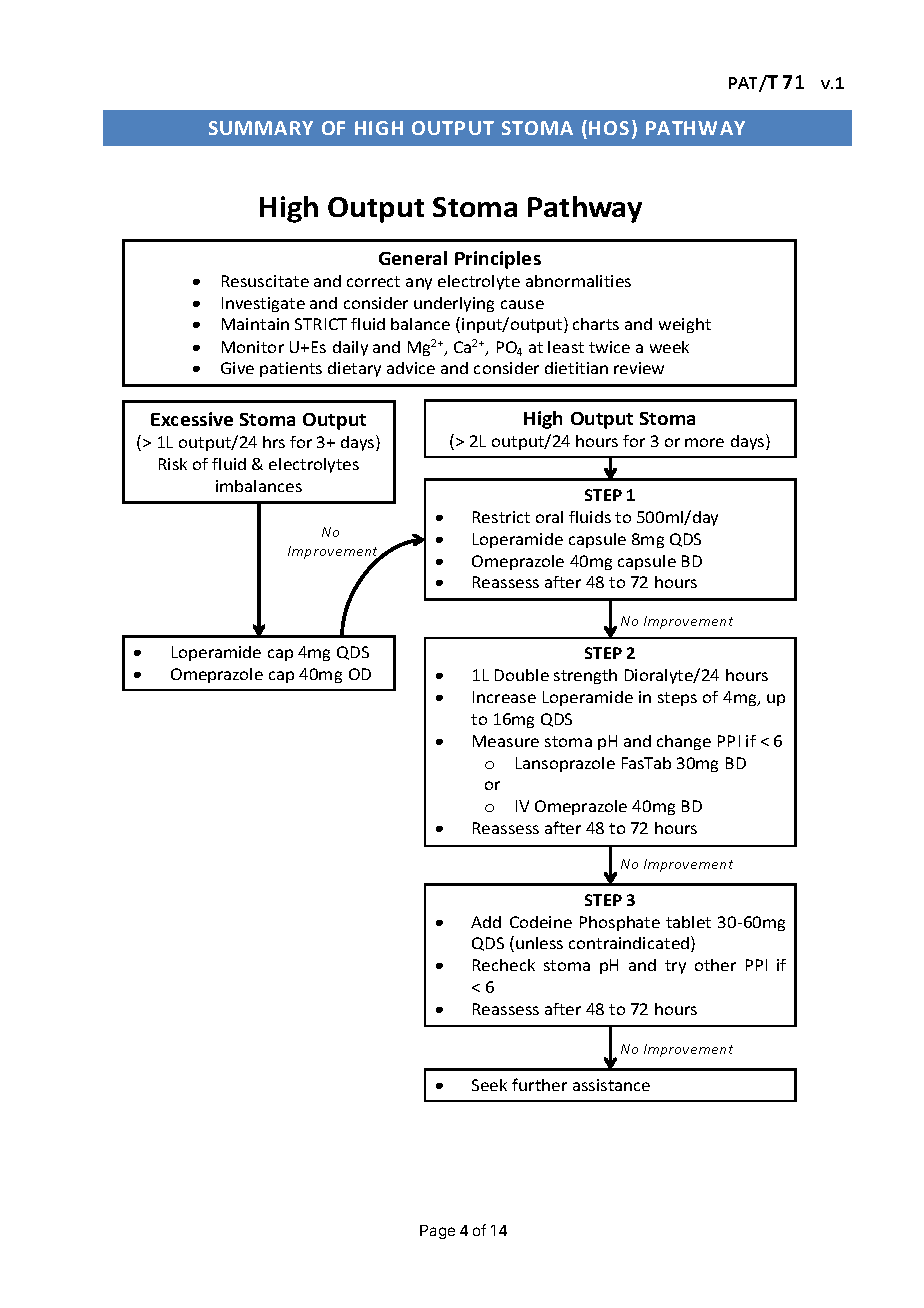 Image resolution: width=924 pixels, height=1308 pixels. Describe the element at coordinates (274, 442) in the screenshot. I see `hrs` at that location.
